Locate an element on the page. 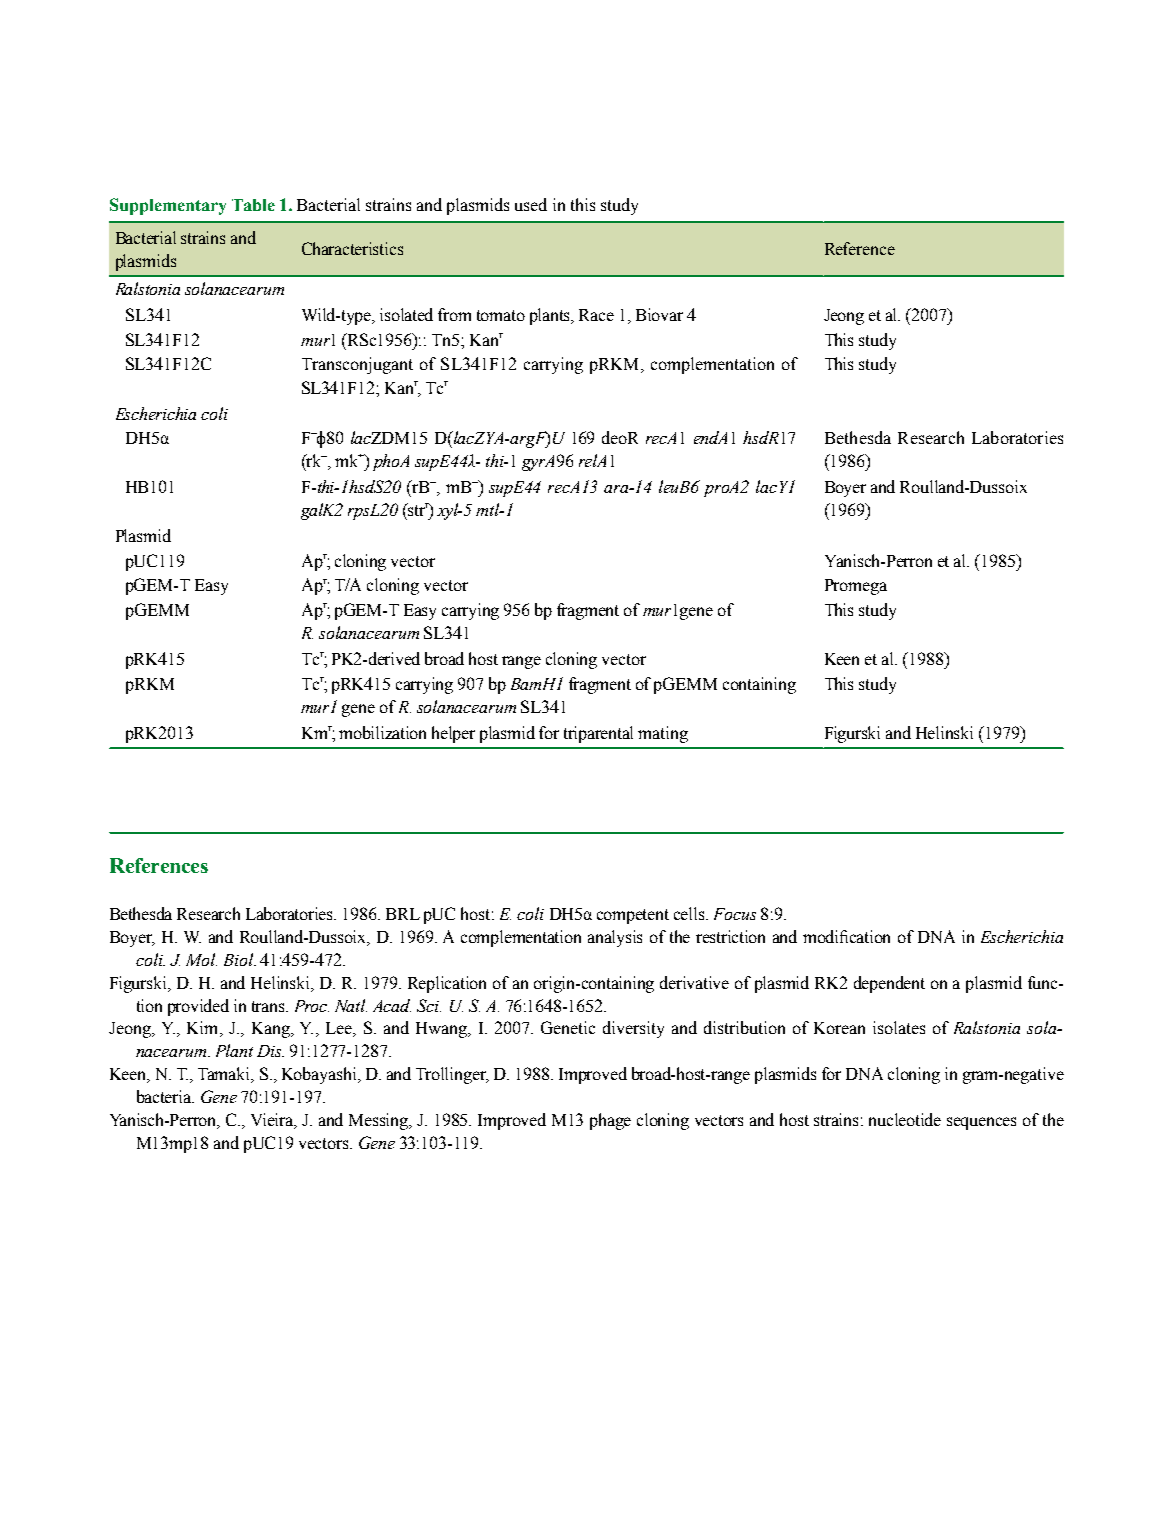  Race is located at coordinates (596, 315).
